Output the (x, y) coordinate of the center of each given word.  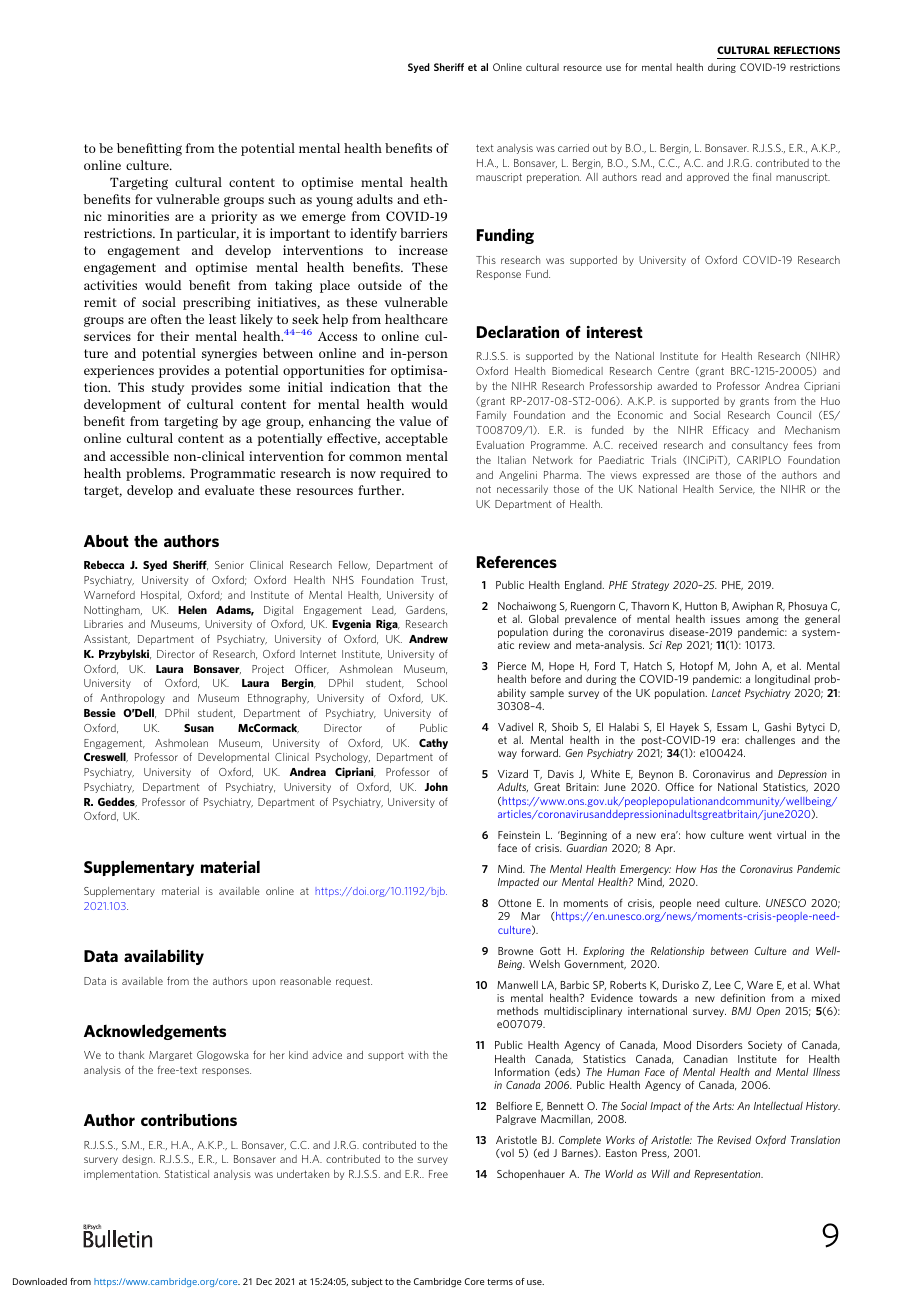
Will (661, 1173)
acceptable (416, 439)
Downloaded (40, 1281)
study (168, 388)
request (354, 982)
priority (234, 217)
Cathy (433, 743)
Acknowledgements (155, 1032)
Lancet (726, 693)
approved (708, 178)
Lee (723, 985)
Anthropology (132, 699)
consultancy (760, 446)
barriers (423, 233)
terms (500, 1282)
